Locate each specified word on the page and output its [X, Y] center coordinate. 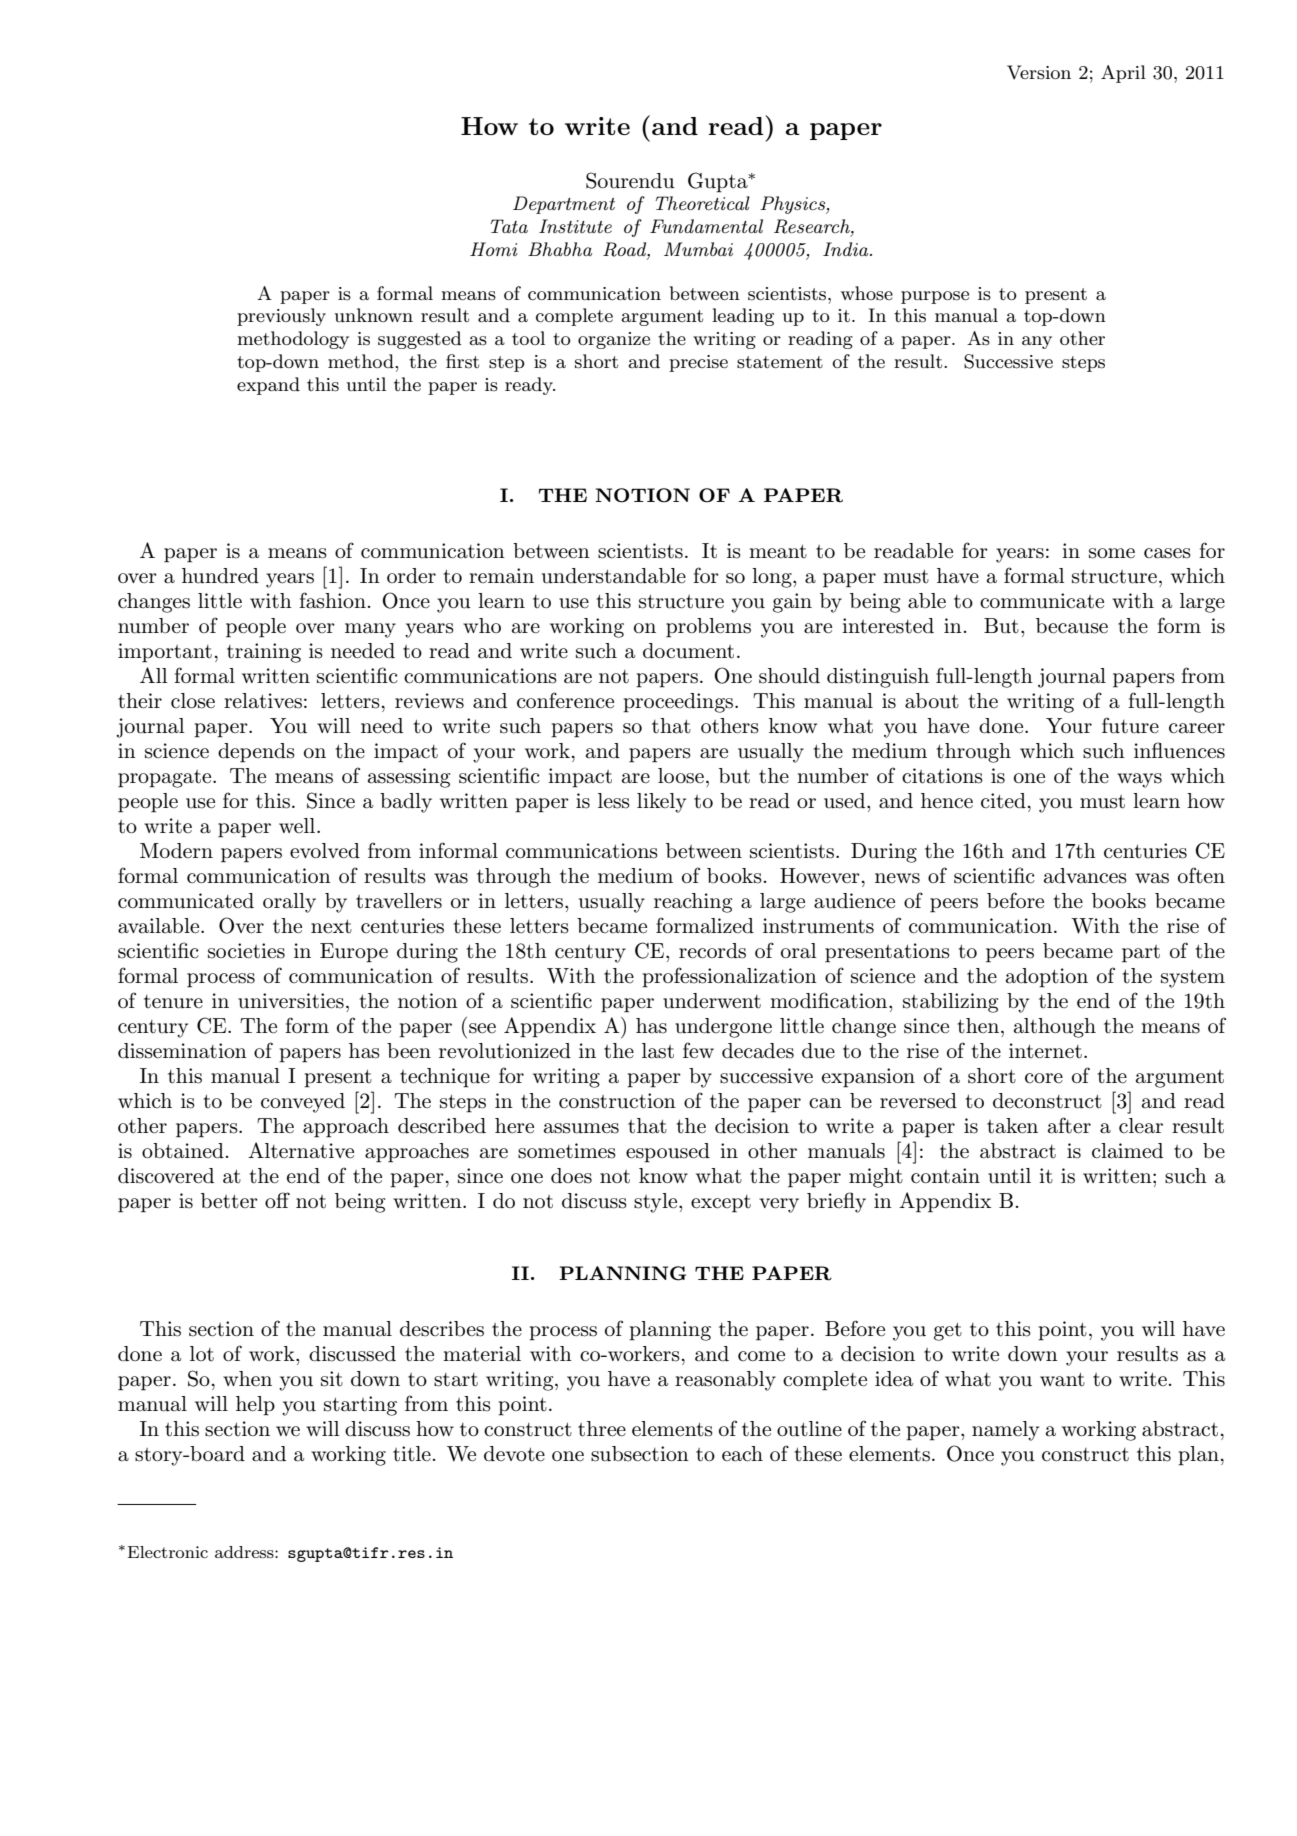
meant [778, 551]
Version [1039, 72]
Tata [509, 226]
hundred [220, 576]
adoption [1047, 978]
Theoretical [702, 203]
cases [1167, 553]
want [1062, 1379]
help [255, 1406]
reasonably [725, 1381]
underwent [712, 1001]
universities [291, 1001]
